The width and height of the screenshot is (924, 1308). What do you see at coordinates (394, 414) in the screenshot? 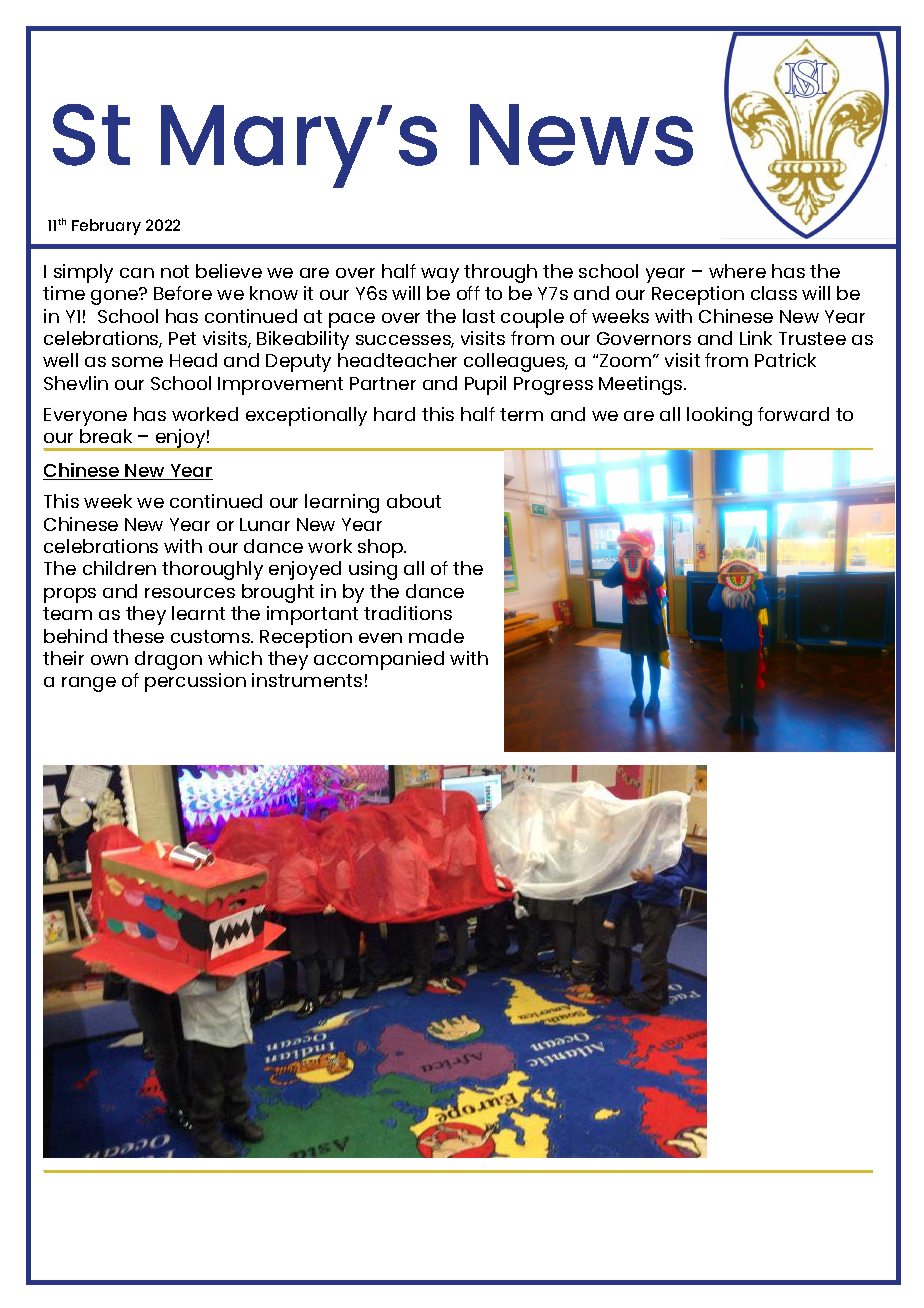
I see `hard` at bounding box center [394, 414].
